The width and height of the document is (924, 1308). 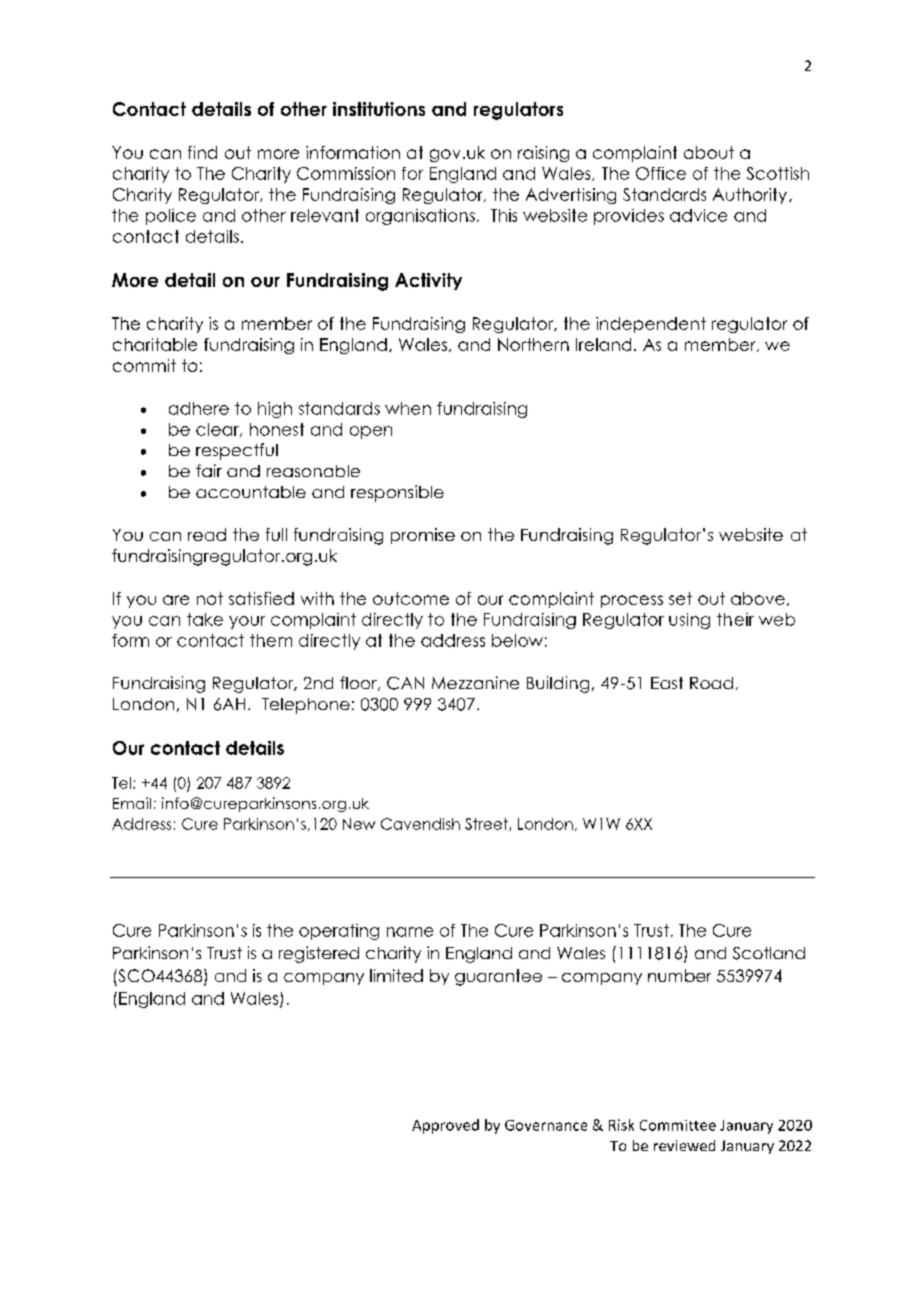 I want to click on Street, so click(x=487, y=824).
